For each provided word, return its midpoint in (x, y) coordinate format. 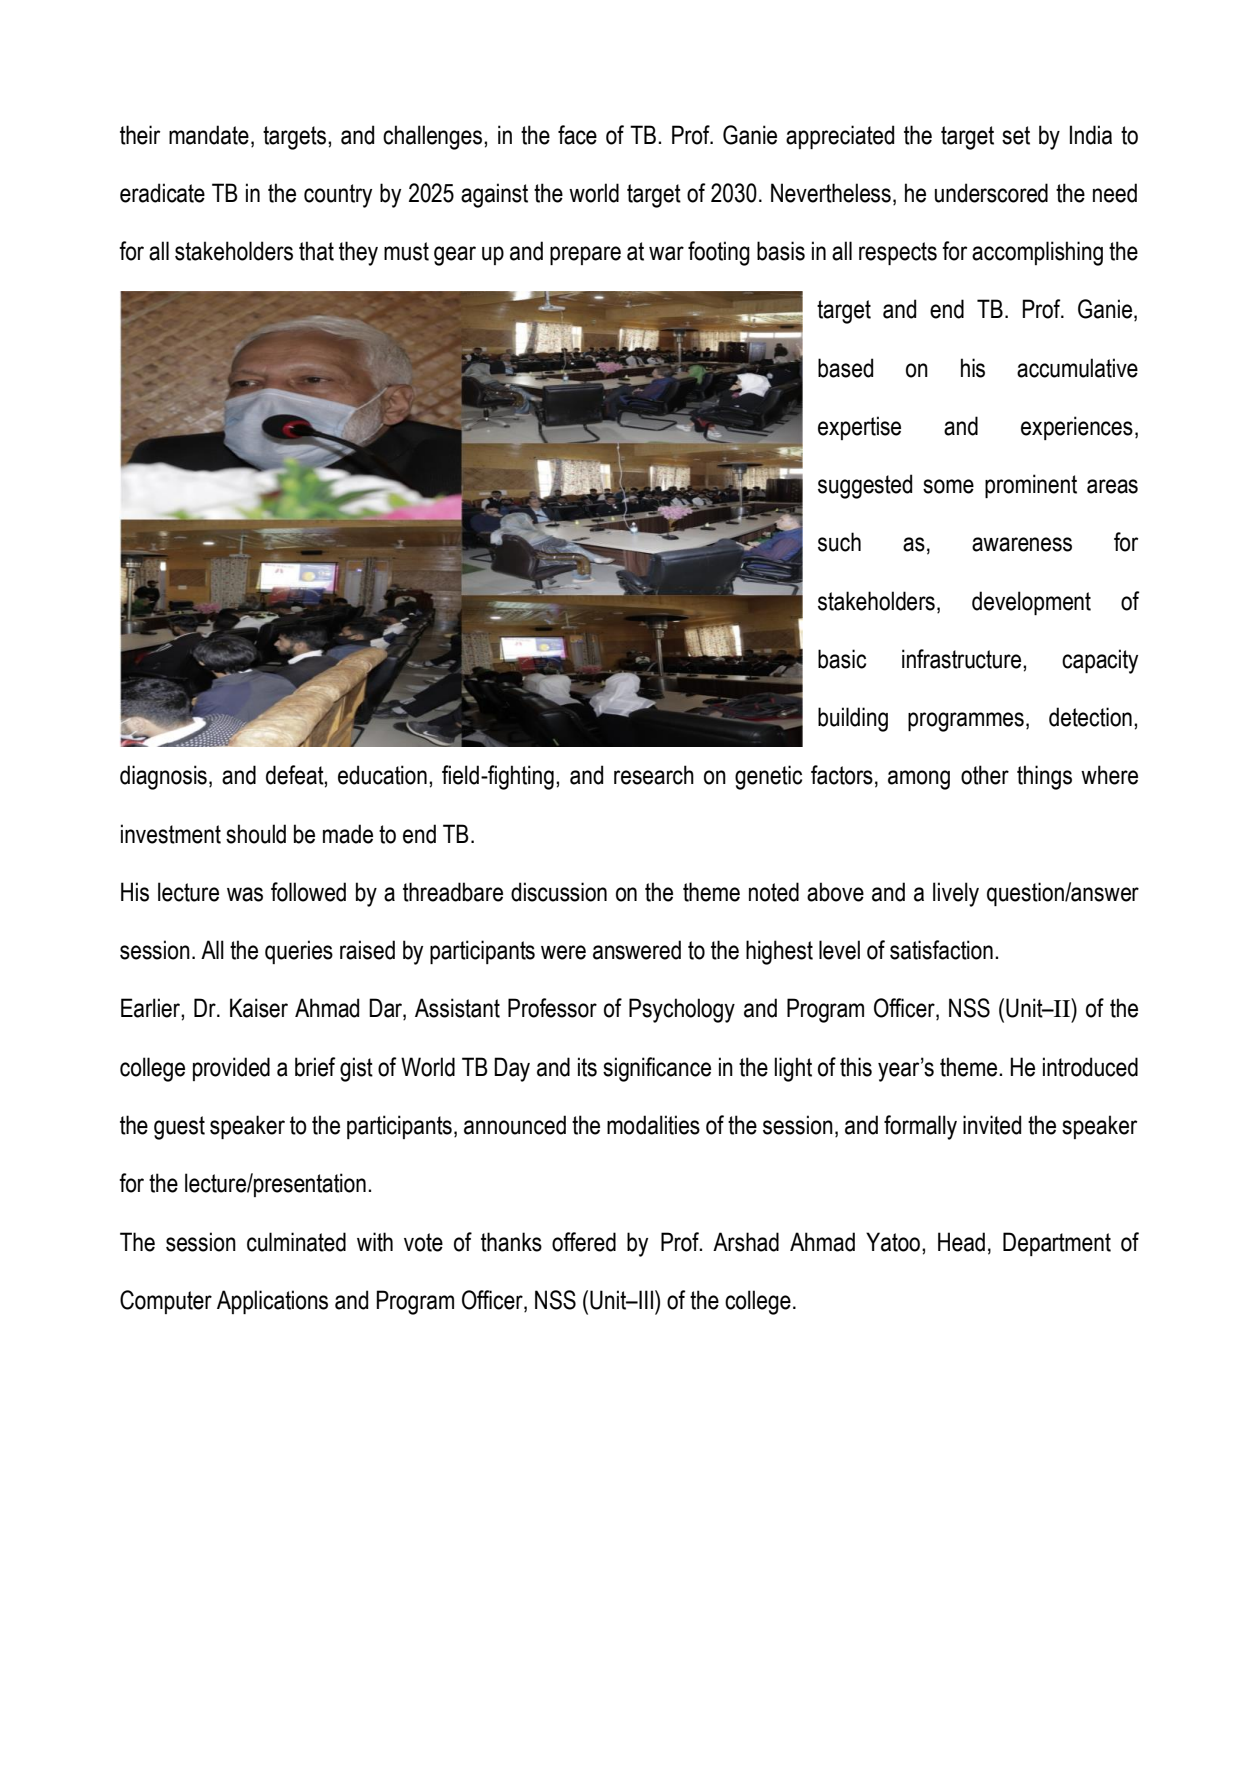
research (654, 775)
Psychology (682, 1010)
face (577, 135)
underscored (991, 193)
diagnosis (163, 777)
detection (1090, 717)
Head (961, 1242)
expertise (859, 428)
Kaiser (259, 1008)
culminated (296, 1242)
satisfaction (941, 950)
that (316, 251)
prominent (1031, 486)
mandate (209, 135)
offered (584, 1242)
